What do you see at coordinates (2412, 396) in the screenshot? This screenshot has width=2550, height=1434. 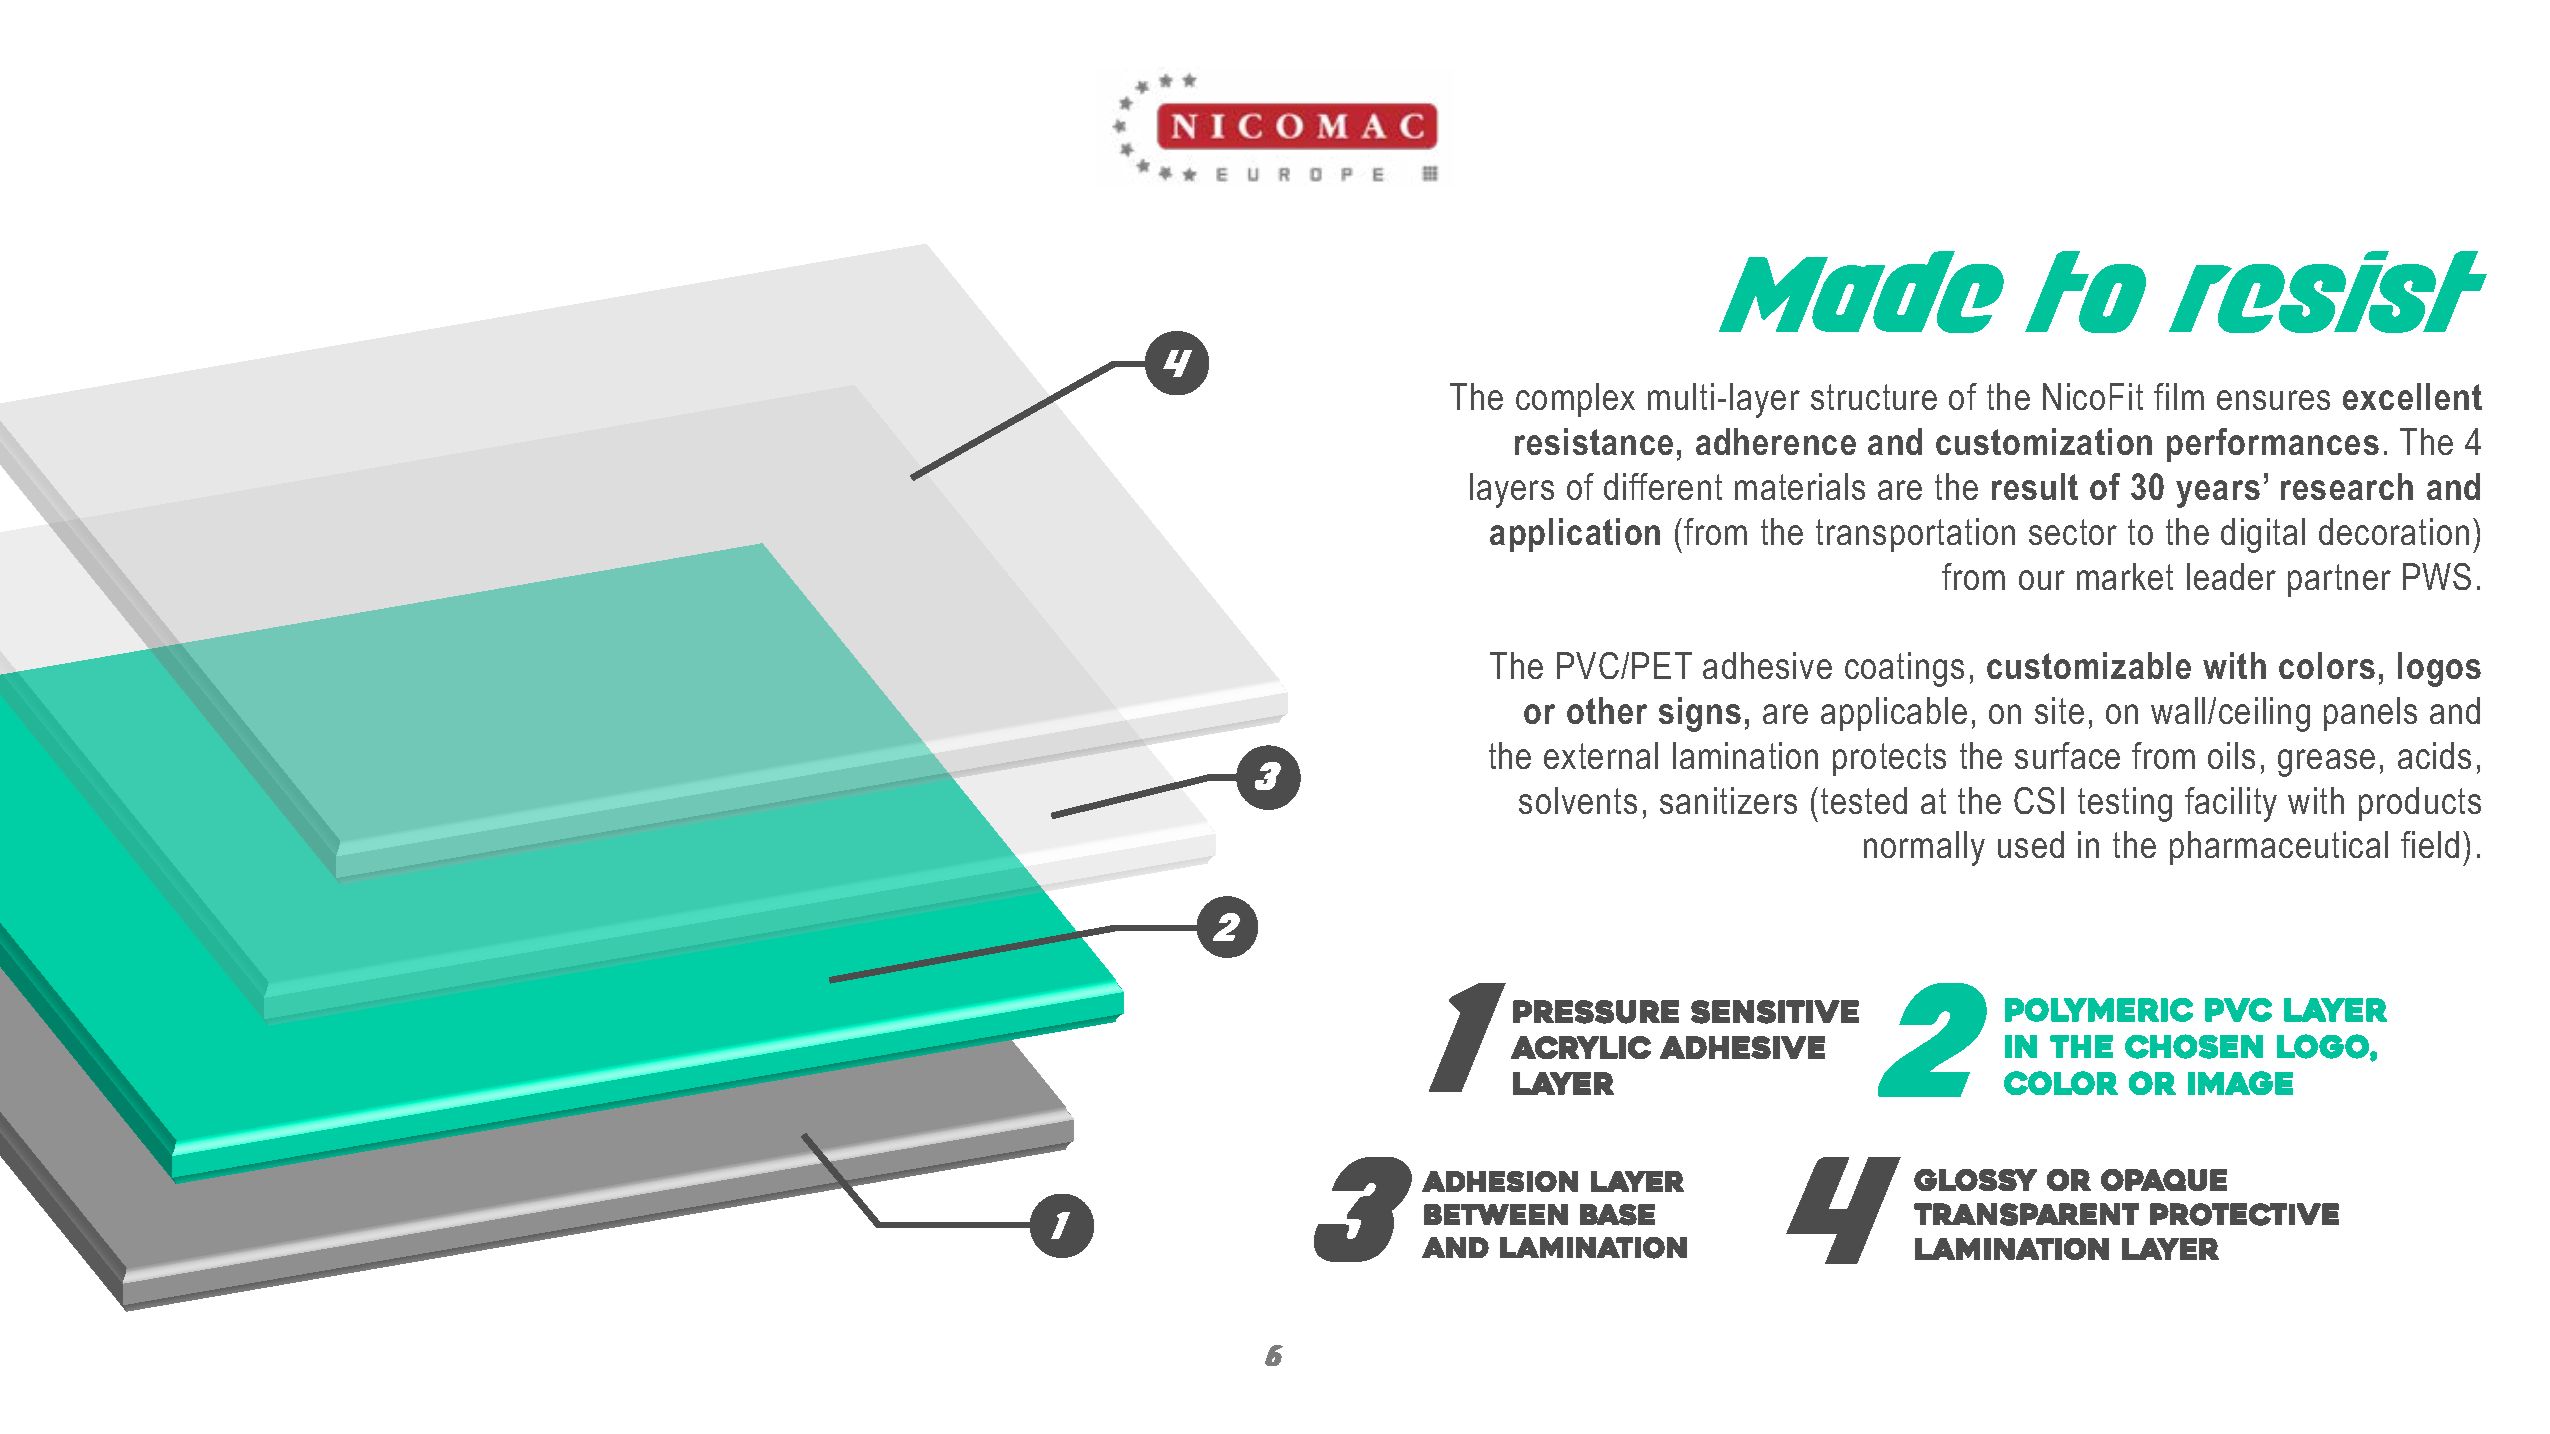 I see `excellent` at bounding box center [2412, 396].
